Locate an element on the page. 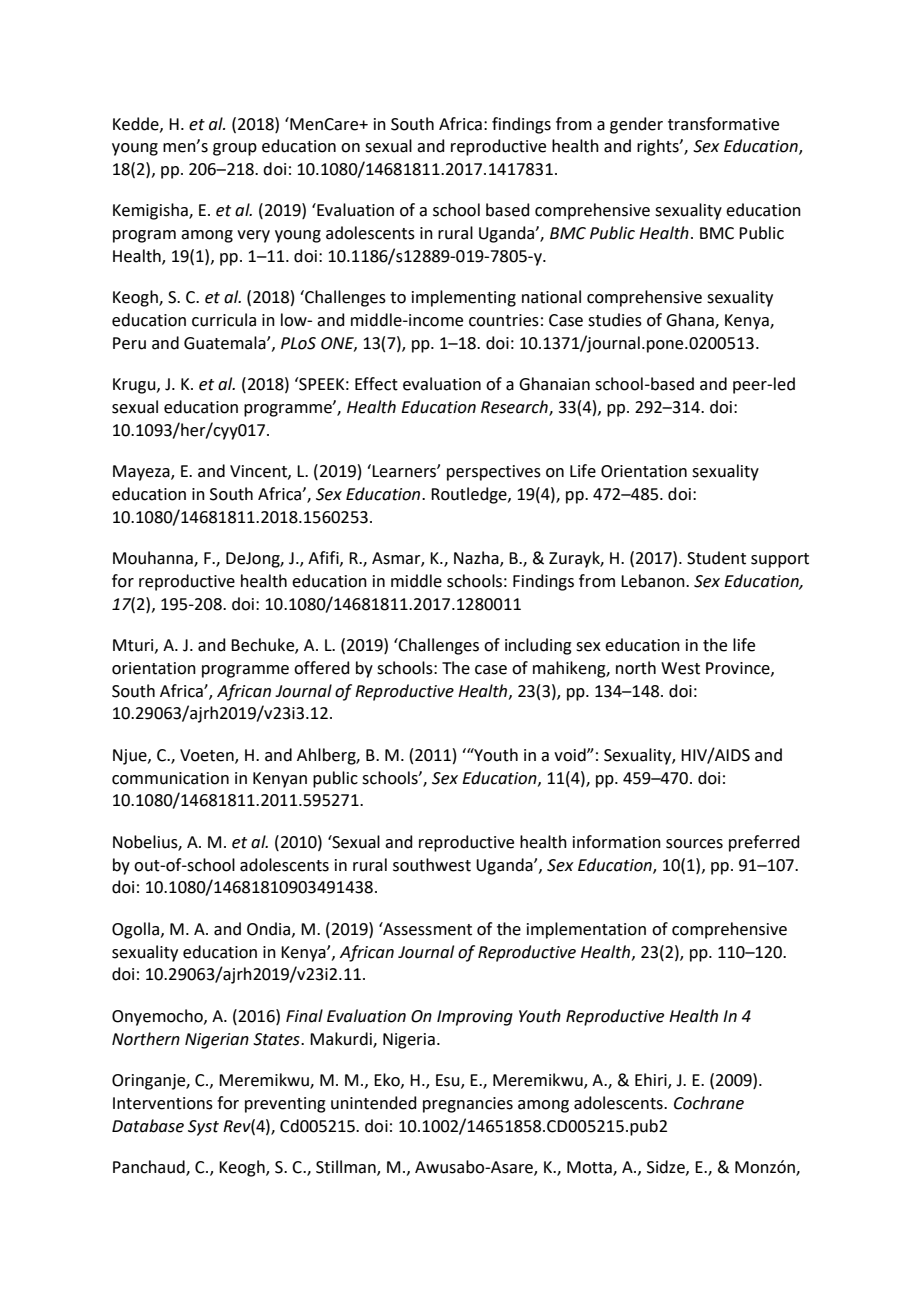  implementing is located at coordinates (464, 298).
